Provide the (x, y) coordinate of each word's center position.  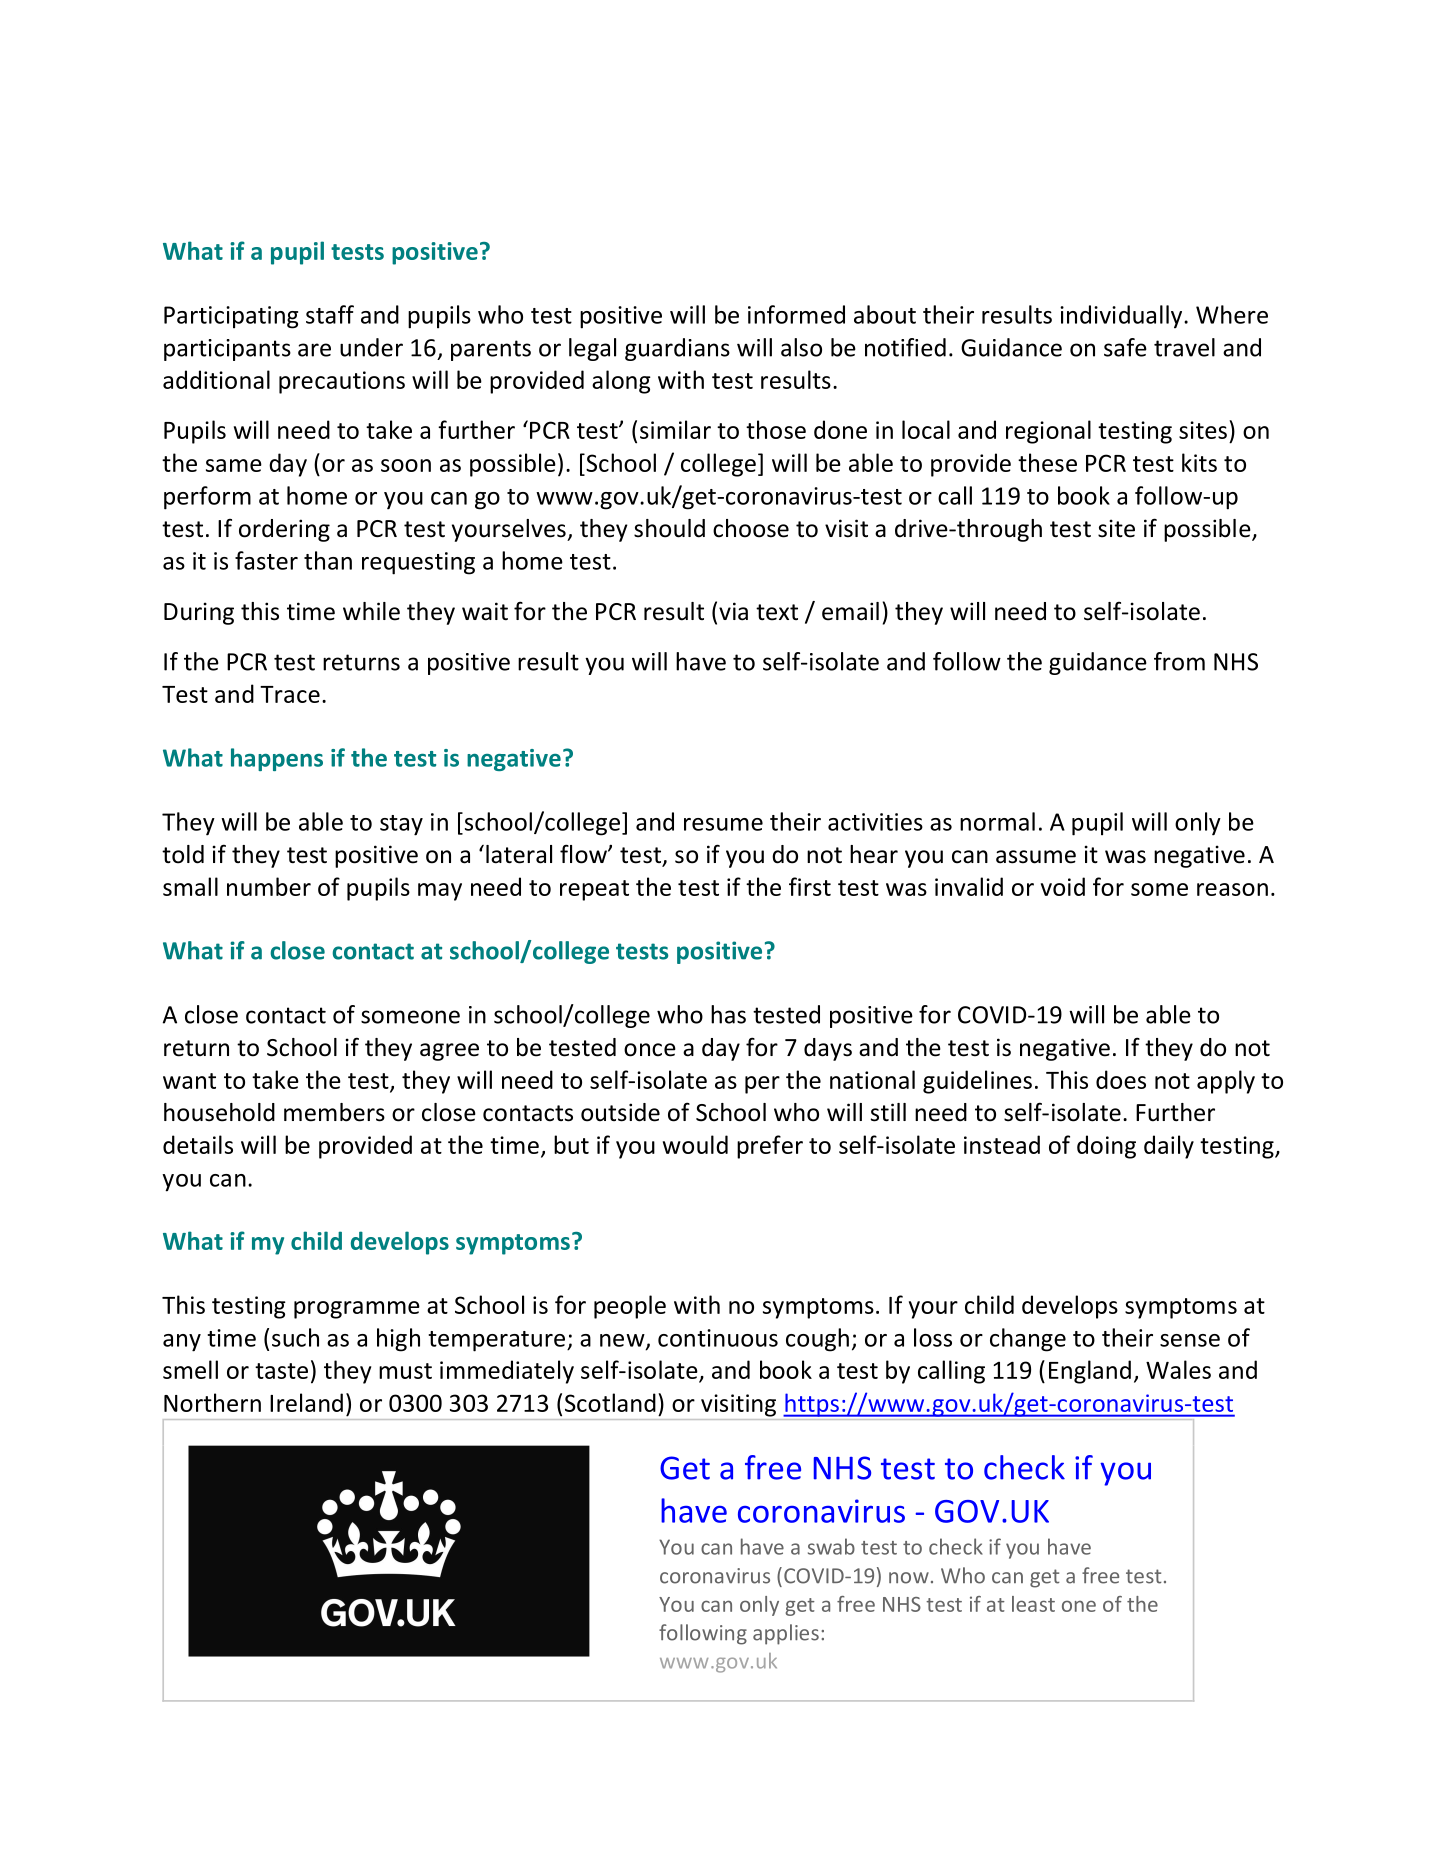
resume (723, 824)
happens (277, 759)
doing (1106, 1147)
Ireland (306, 1402)
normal (997, 821)
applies (786, 1634)
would (695, 1144)
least (1033, 1604)
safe (1125, 347)
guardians (677, 349)
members (334, 1112)
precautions (342, 382)
